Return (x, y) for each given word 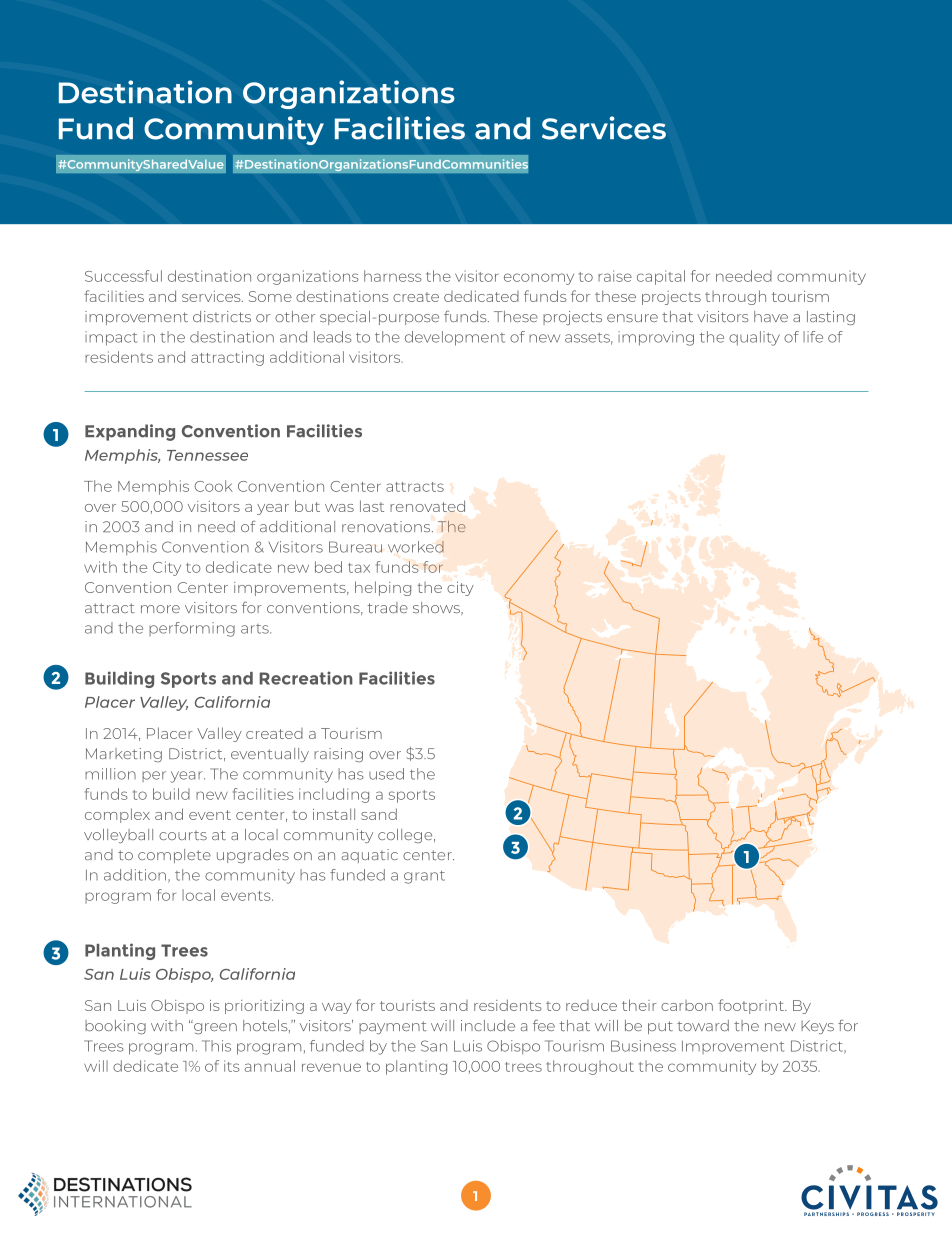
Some (270, 296)
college (406, 836)
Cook (213, 486)
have (771, 316)
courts (183, 835)
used (386, 774)
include (488, 1025)
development (455, 338)
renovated (427, 506)
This (216, 1046)
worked (416, 547)
